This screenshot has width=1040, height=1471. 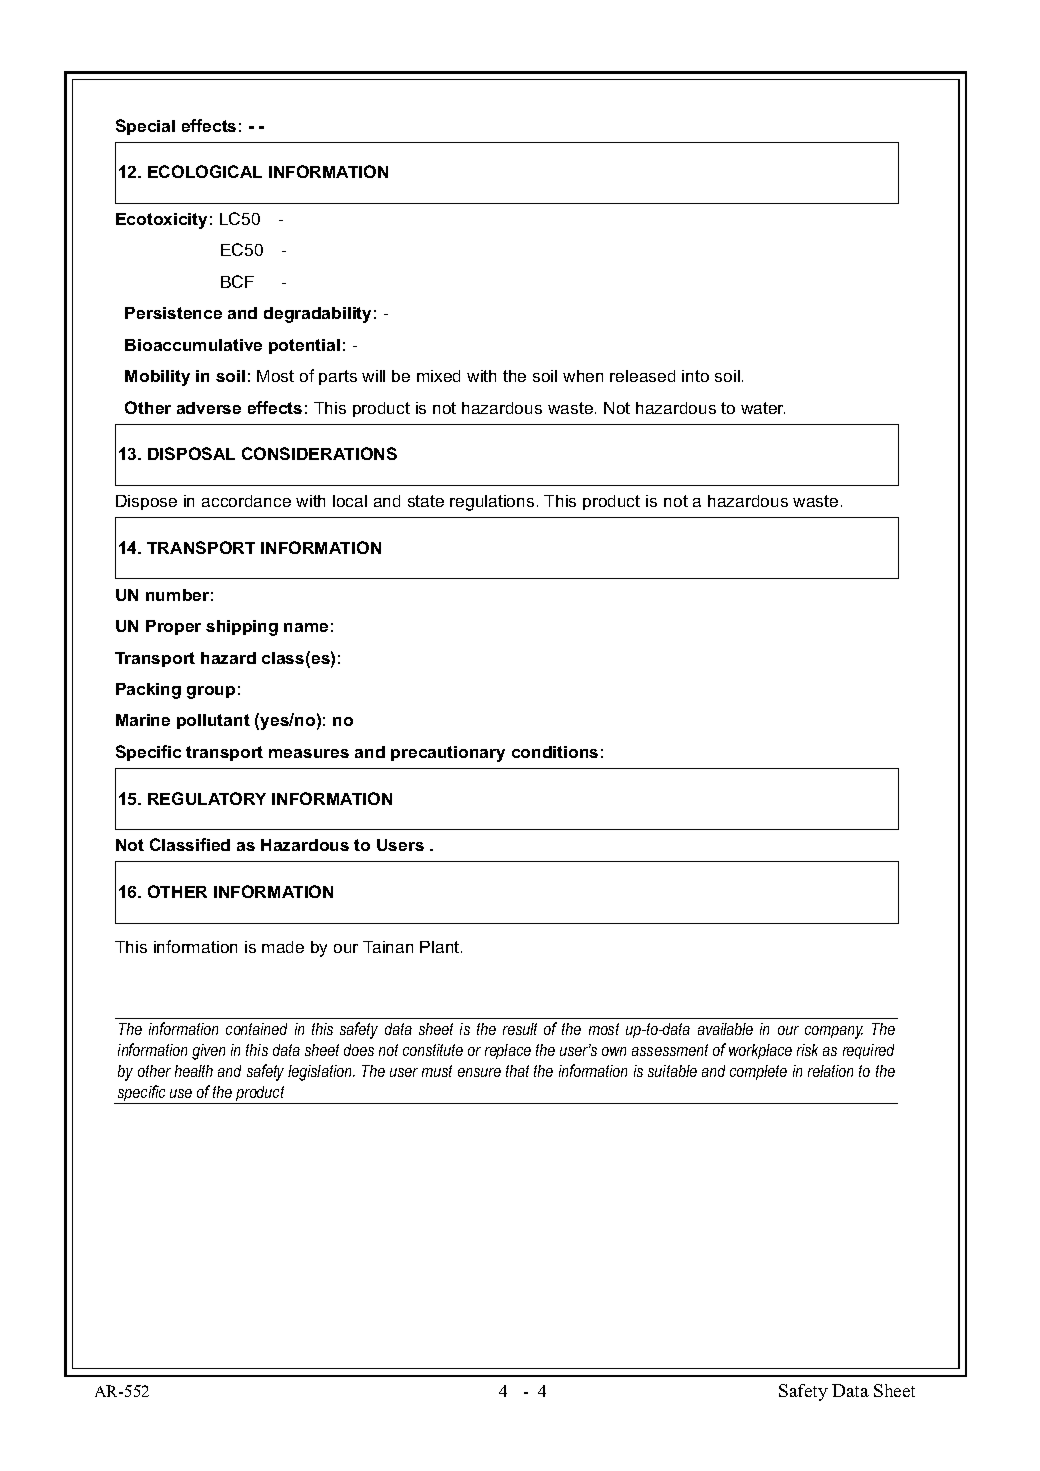 What do you see at coordinates (448, 754) in the screenshot?
I see `precautionary` at bounding box center [448, 754].
